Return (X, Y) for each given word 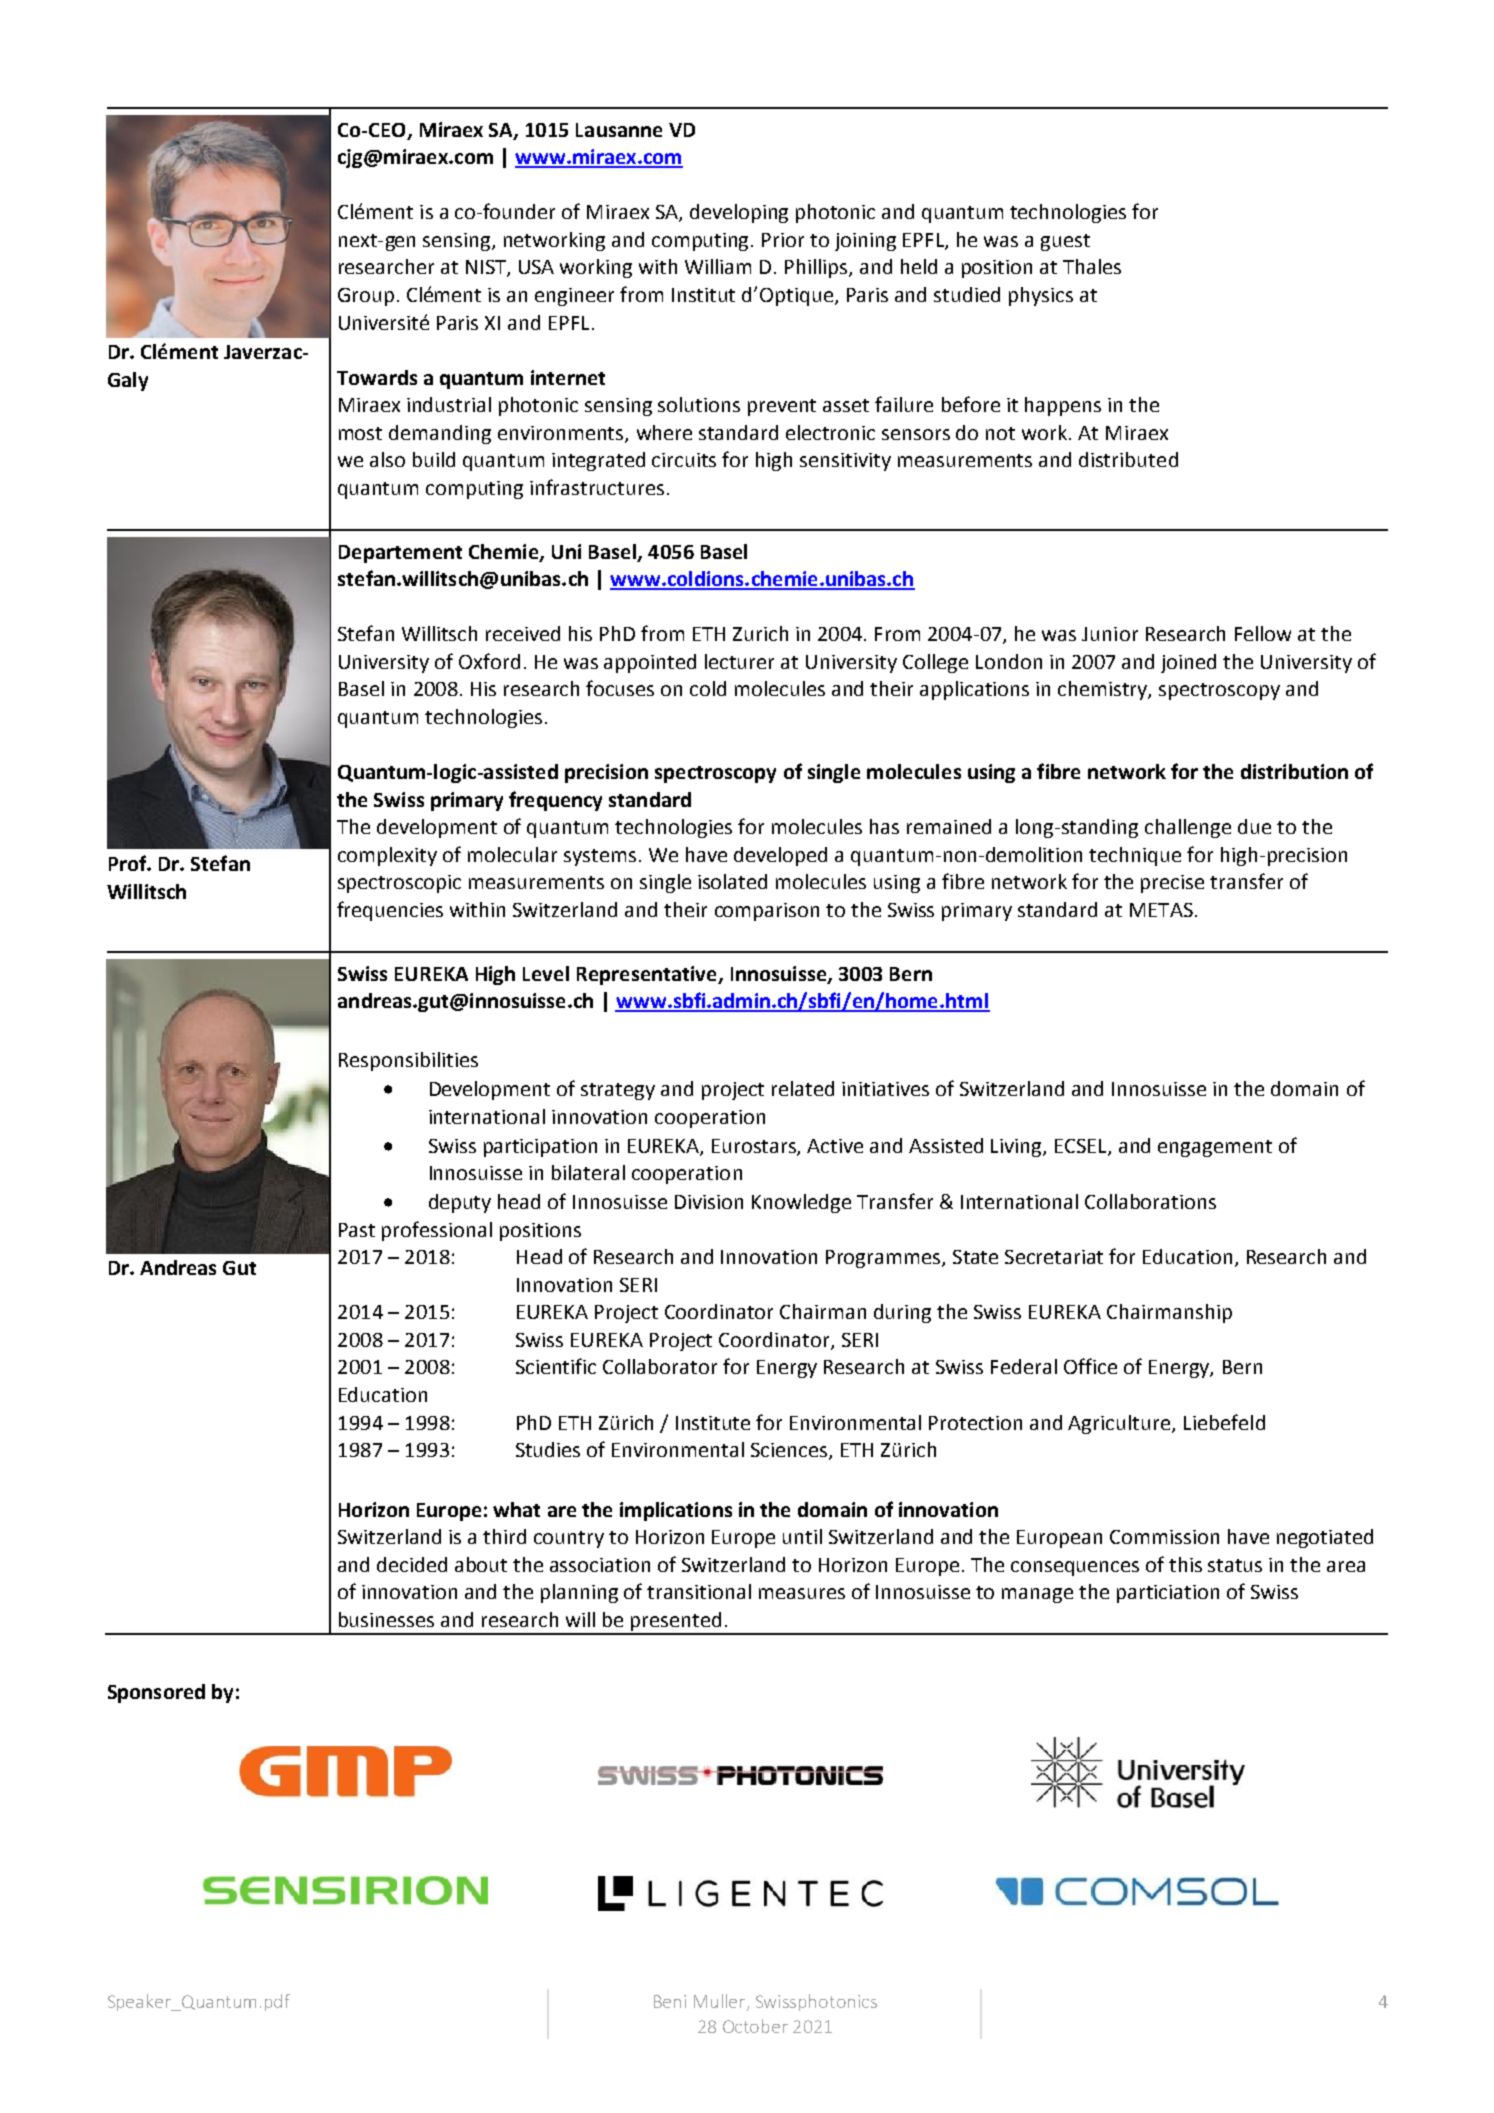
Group (366, 297)
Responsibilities (408, 1061)
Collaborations (1150, 1201)
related (803, 1088)
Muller (721, 2002)
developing (739, 213)
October (755, 2026)
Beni (670, 2001)
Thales (1092, 266)
